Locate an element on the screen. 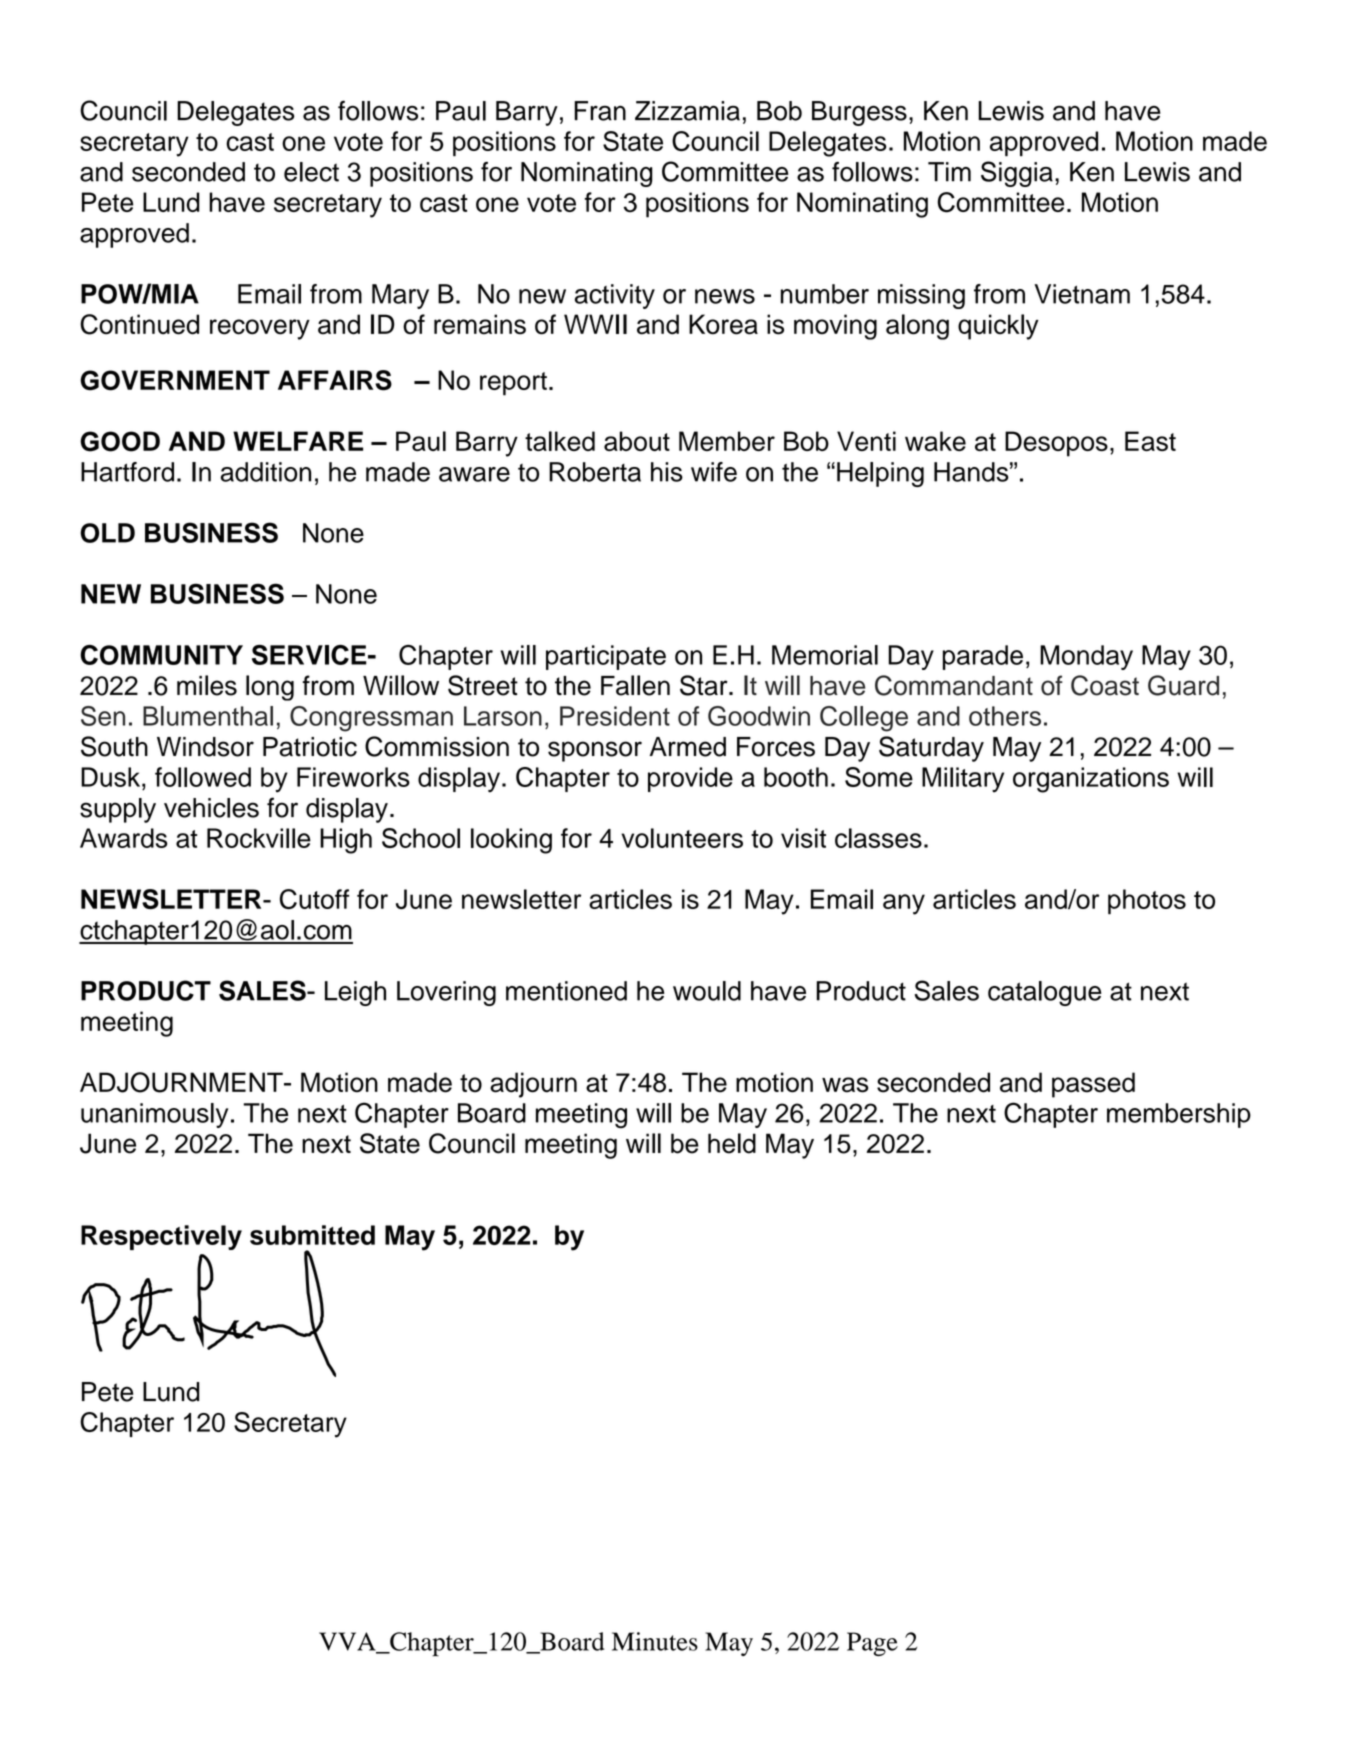 Image resolution: width=1354 pixels, height=1752 pixels. Rockville is located at coordinates (259, 838).
